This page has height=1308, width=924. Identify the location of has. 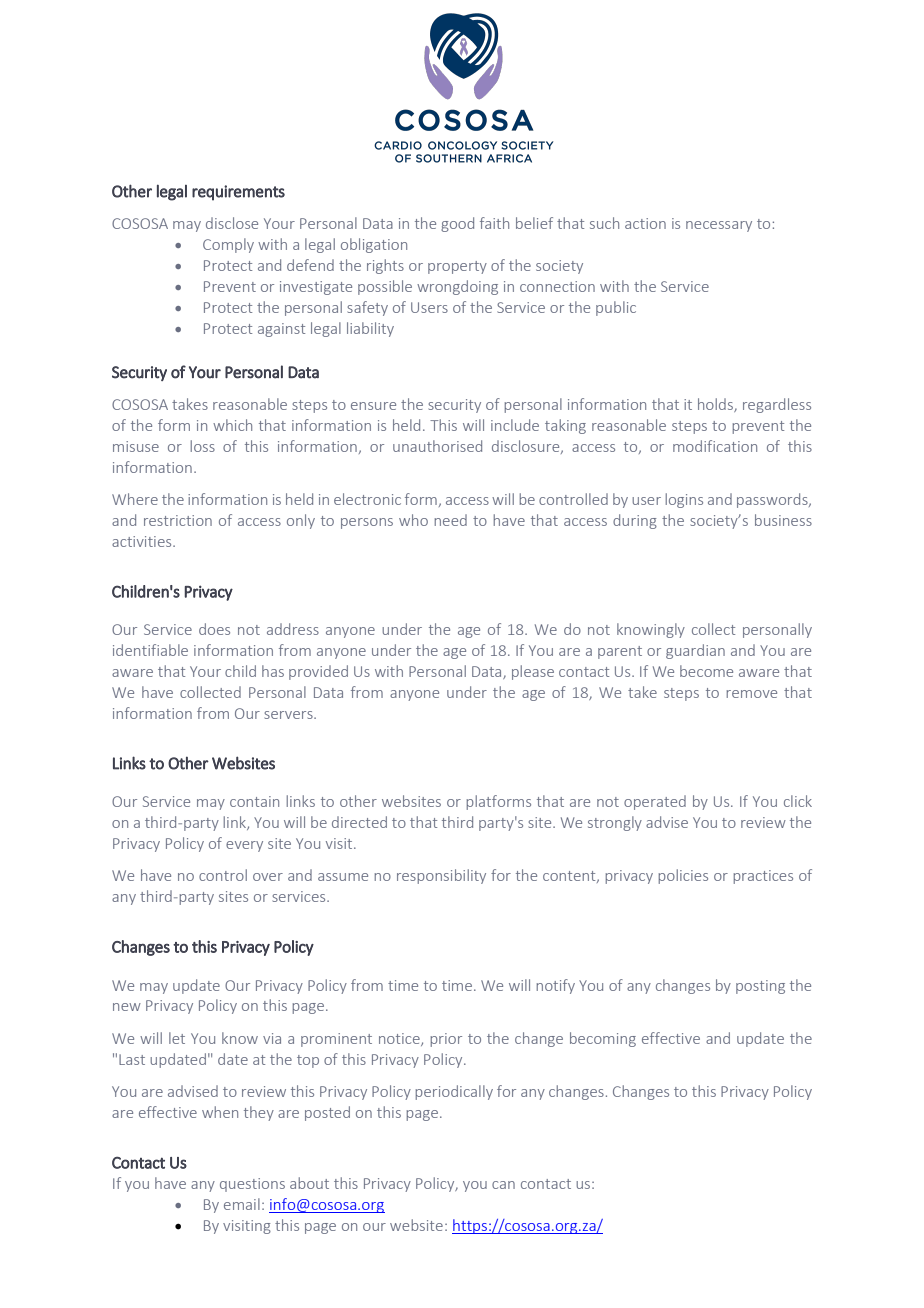
(273, 671).
